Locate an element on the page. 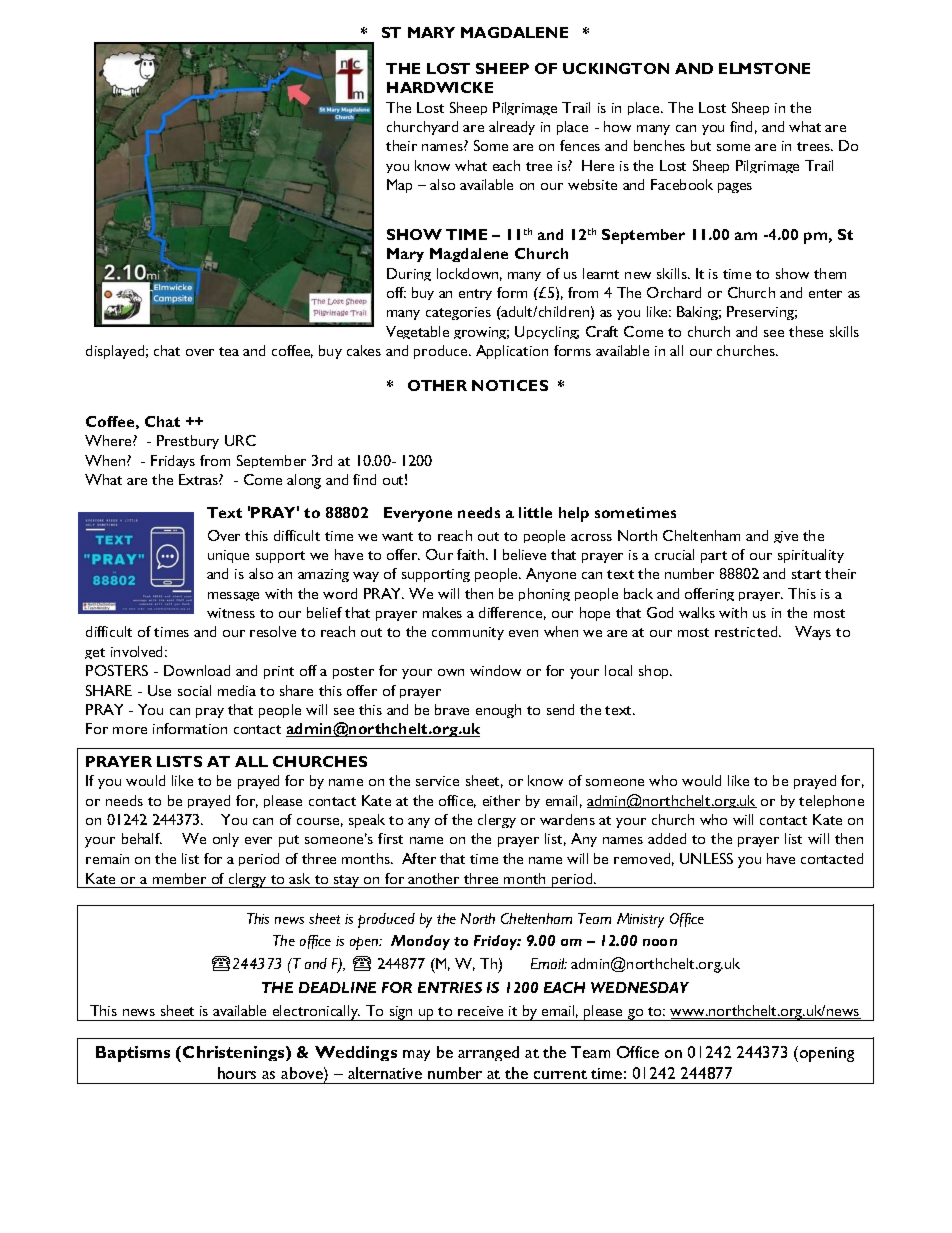 The width and height of the image is (952, 1233). faith is located at coordinates (472, 554).
